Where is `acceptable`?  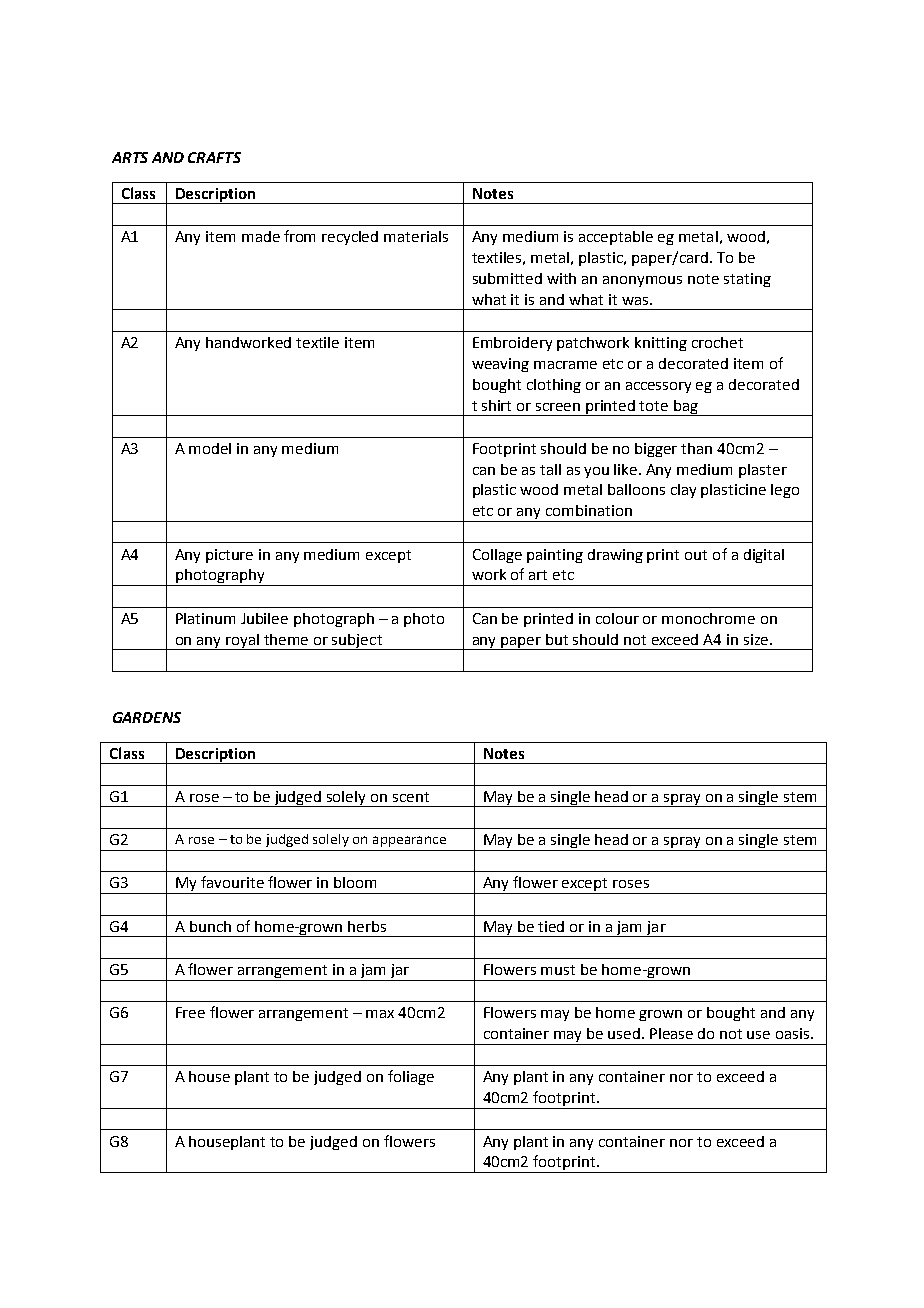 acceptable is located at coordinates (616, 238).
